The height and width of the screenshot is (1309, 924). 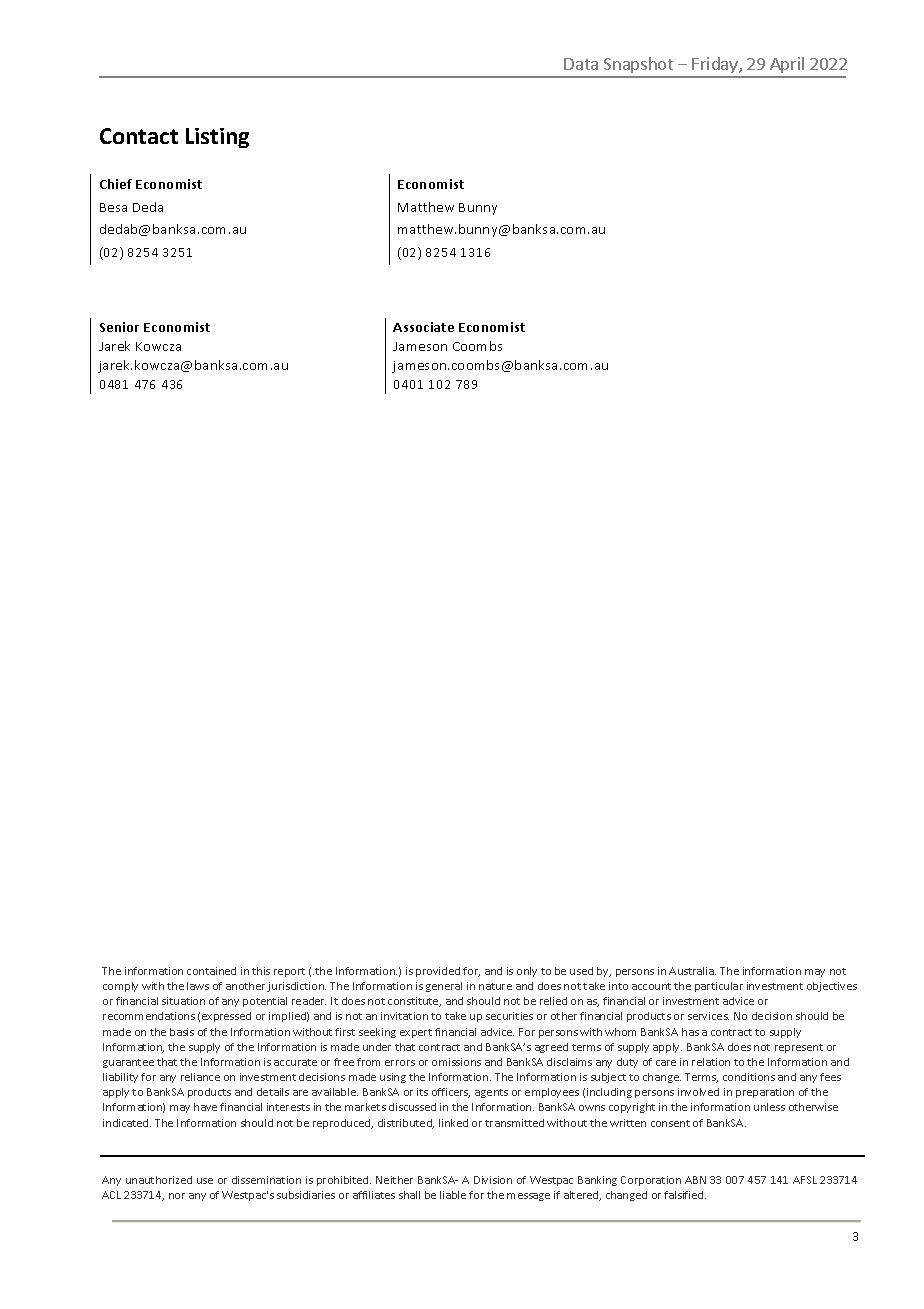 What do you see at coordinates (581, 64) in the screenshot?
I see `Data` at bounding box center [581, 64].
